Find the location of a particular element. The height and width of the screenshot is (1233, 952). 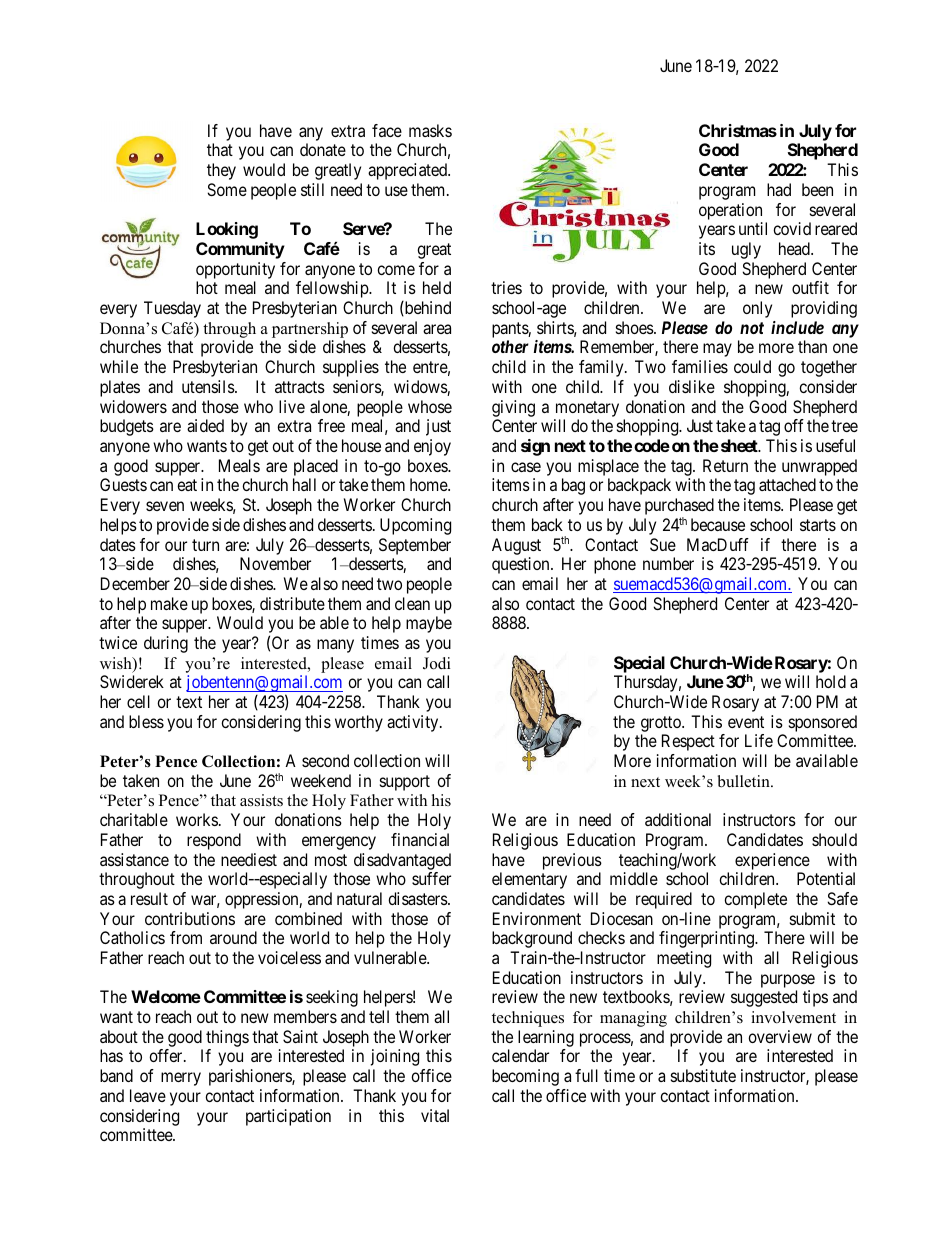

suffer is located at coordinates (431, 878).
